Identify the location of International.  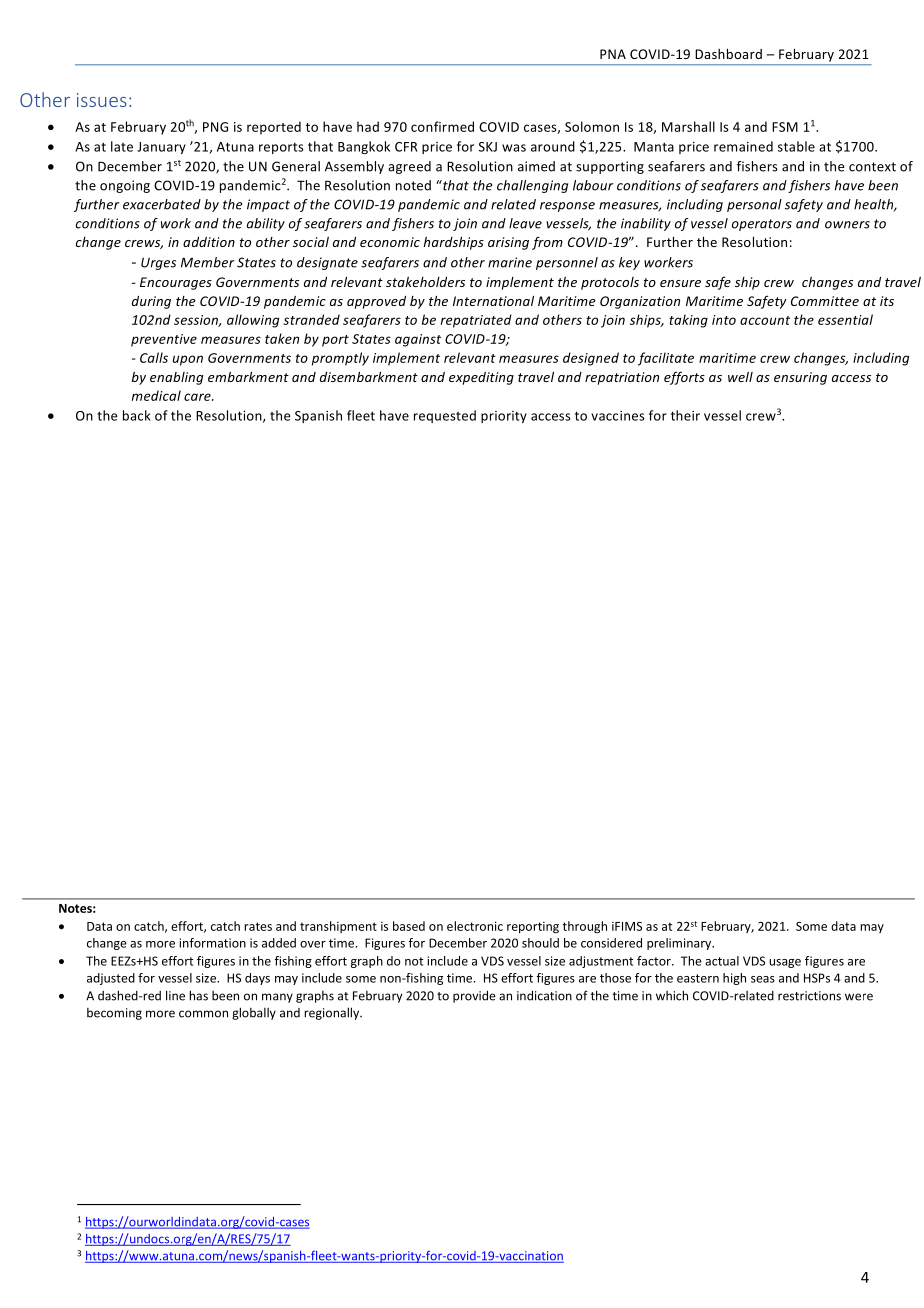
(493, 301).
